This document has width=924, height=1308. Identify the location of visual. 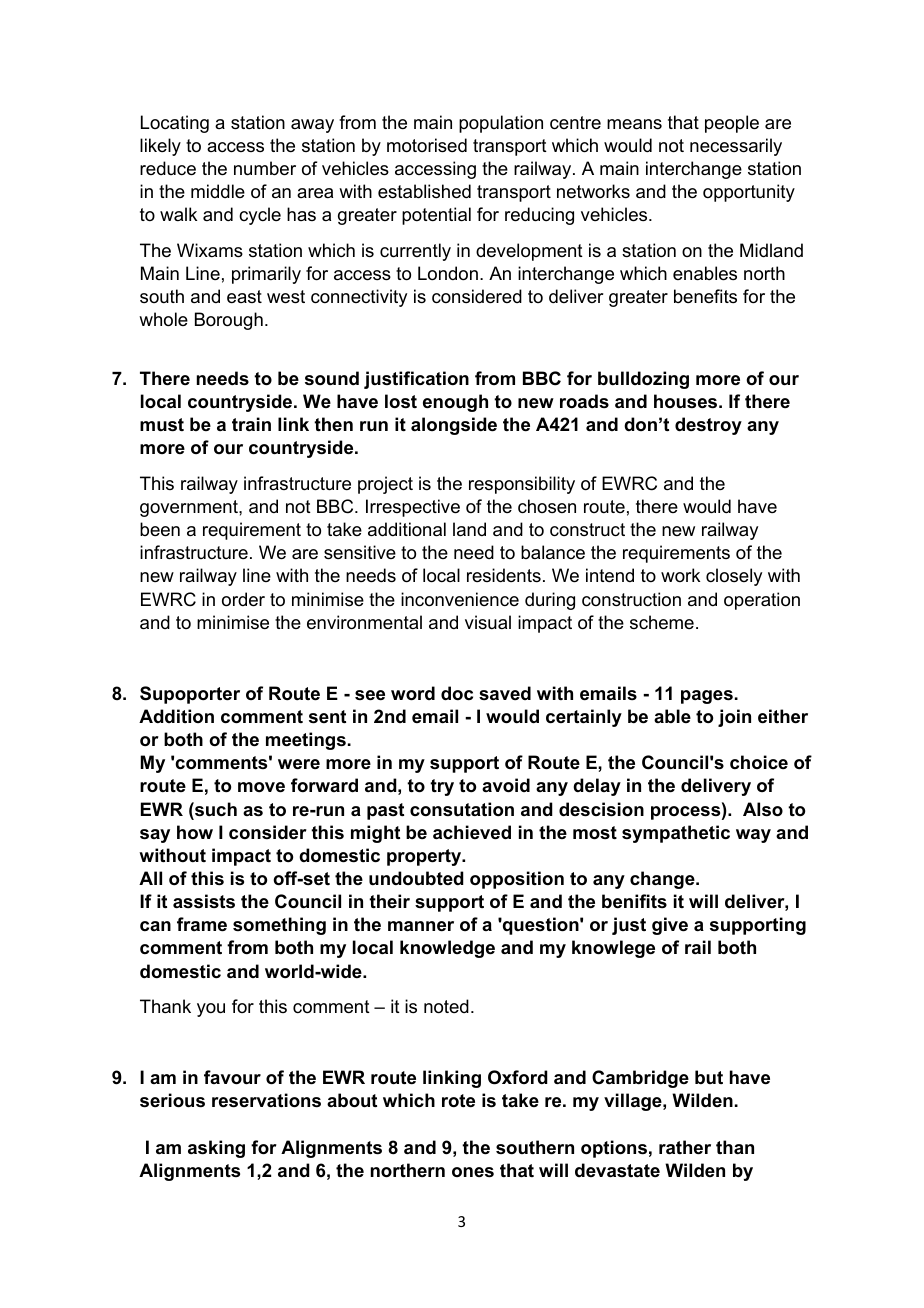
(488, 622).
